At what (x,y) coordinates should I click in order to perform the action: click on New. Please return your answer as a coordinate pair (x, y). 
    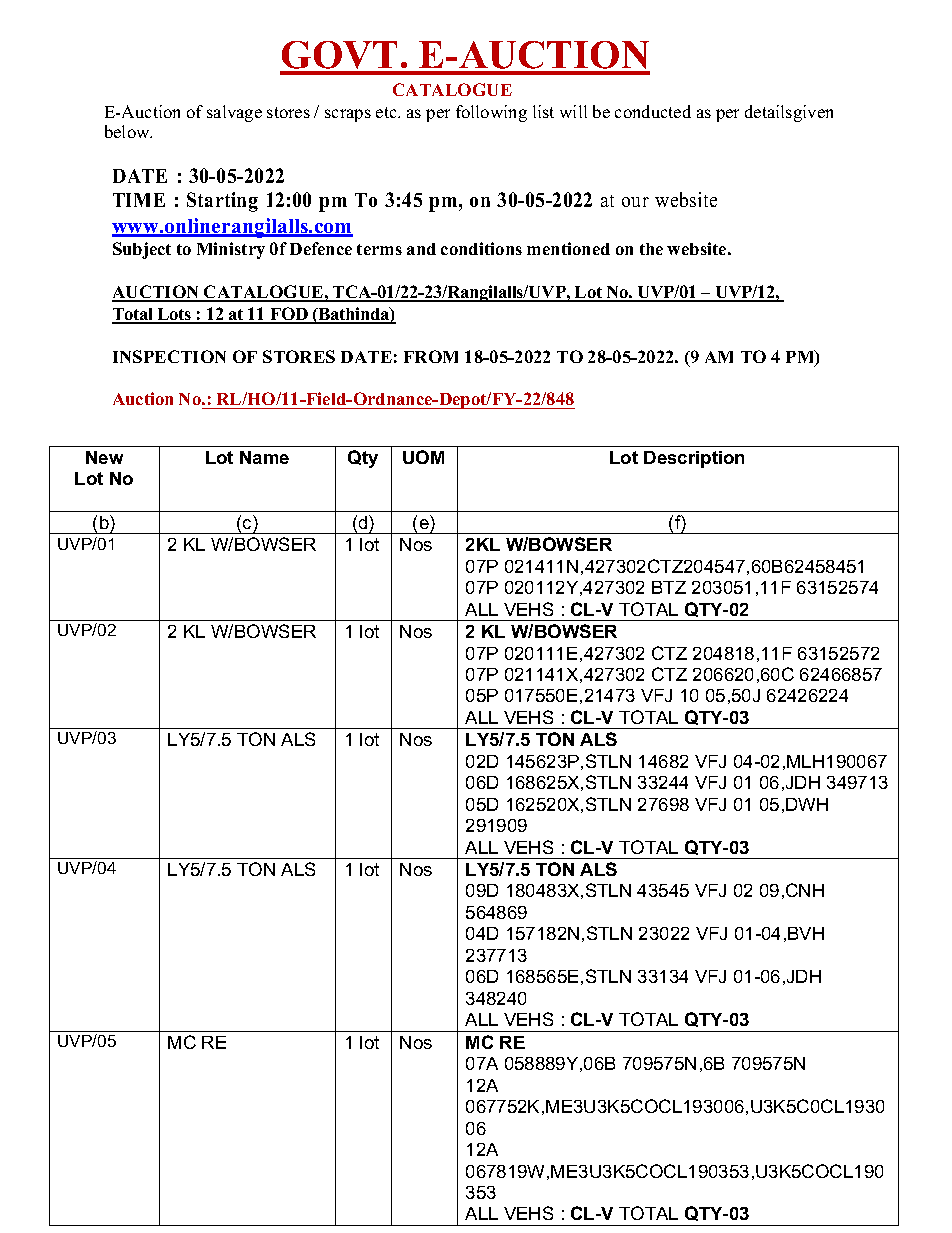
    Looking at the image, I should click on (104, 457).
